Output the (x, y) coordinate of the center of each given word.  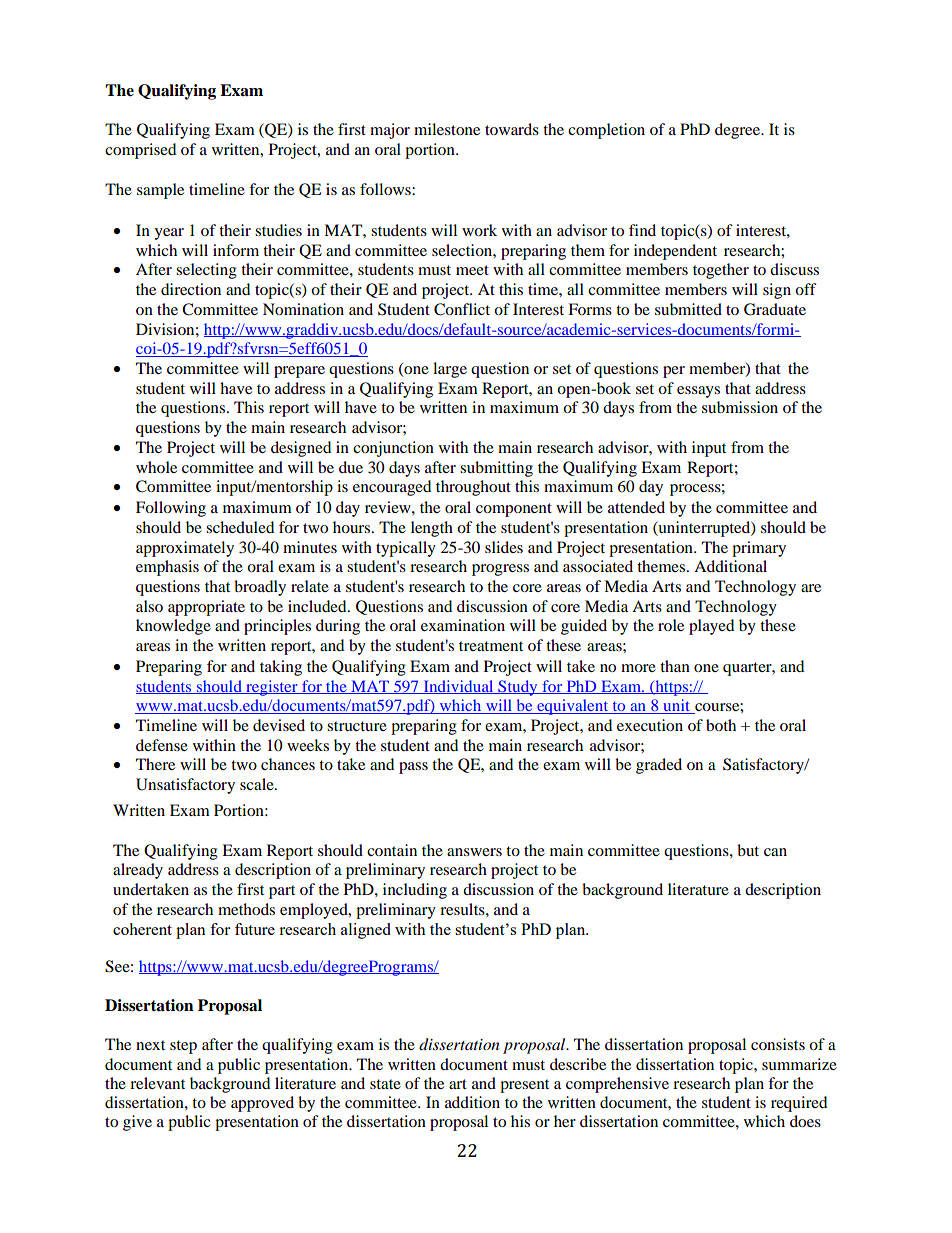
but (748, 850)
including (415, 891)
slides (504, 547)
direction (191, 289)
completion (606, 131)
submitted (688, 309)
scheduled (240, 527)
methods (246, 909)
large (450, 370)
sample (160, 191)
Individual (458, 687)
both (721, 725)
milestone (447, 129)
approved (262, 1104)
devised (279, 725)
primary (759, 549)
